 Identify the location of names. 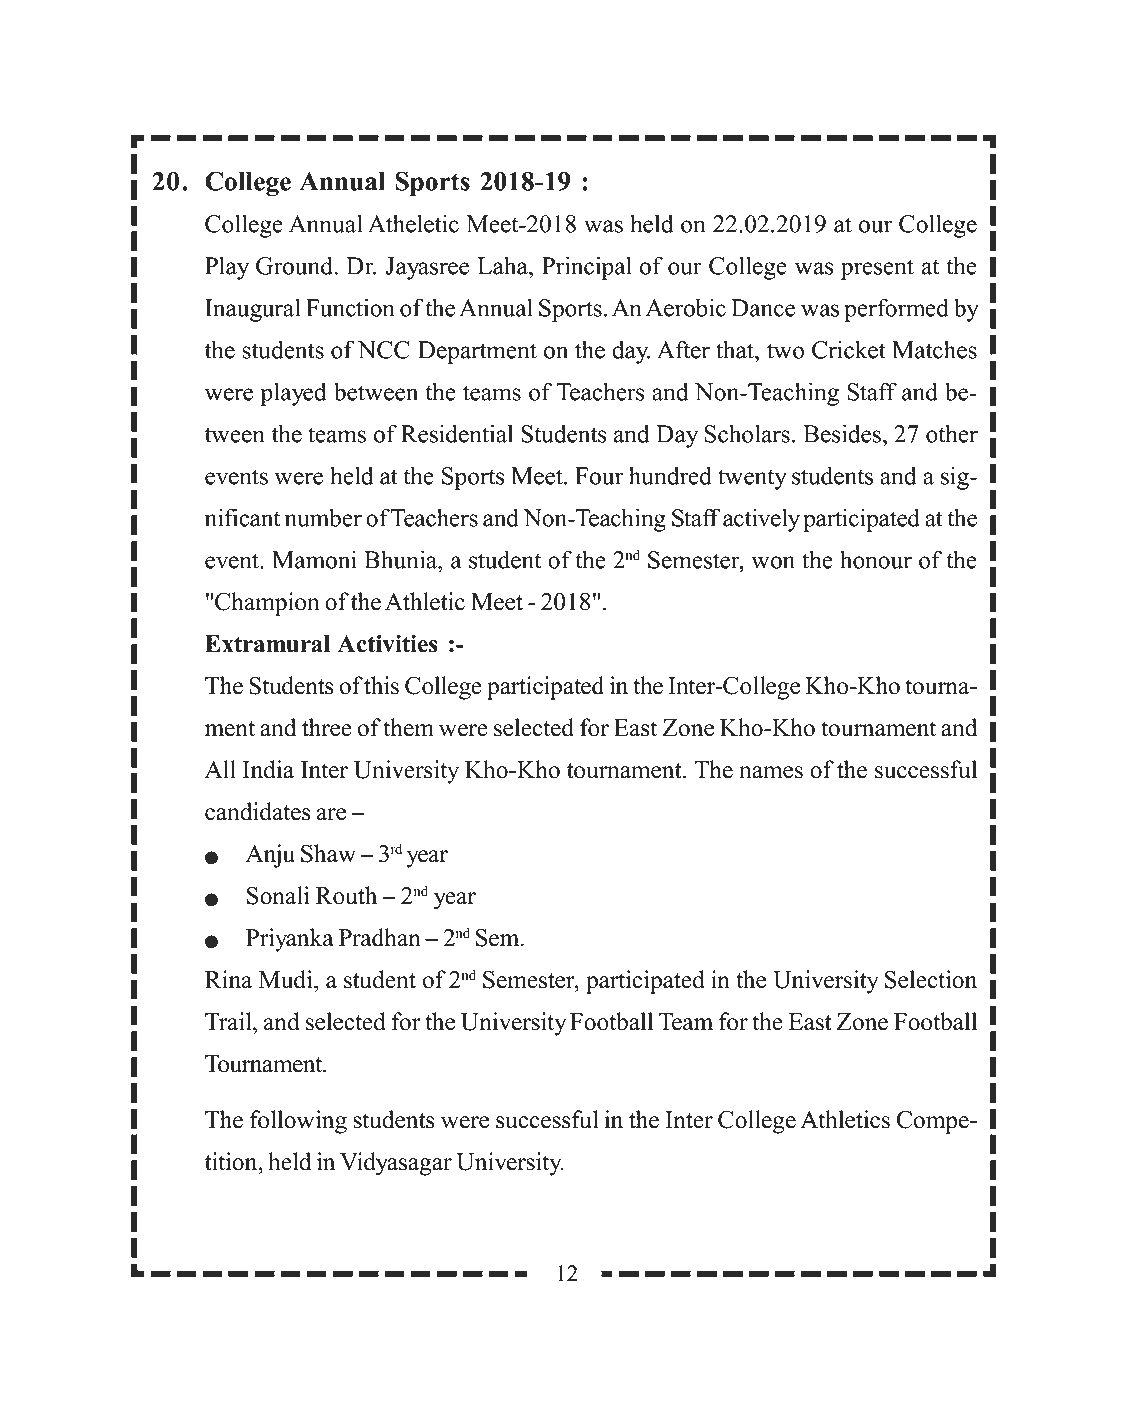
(771, 772).
